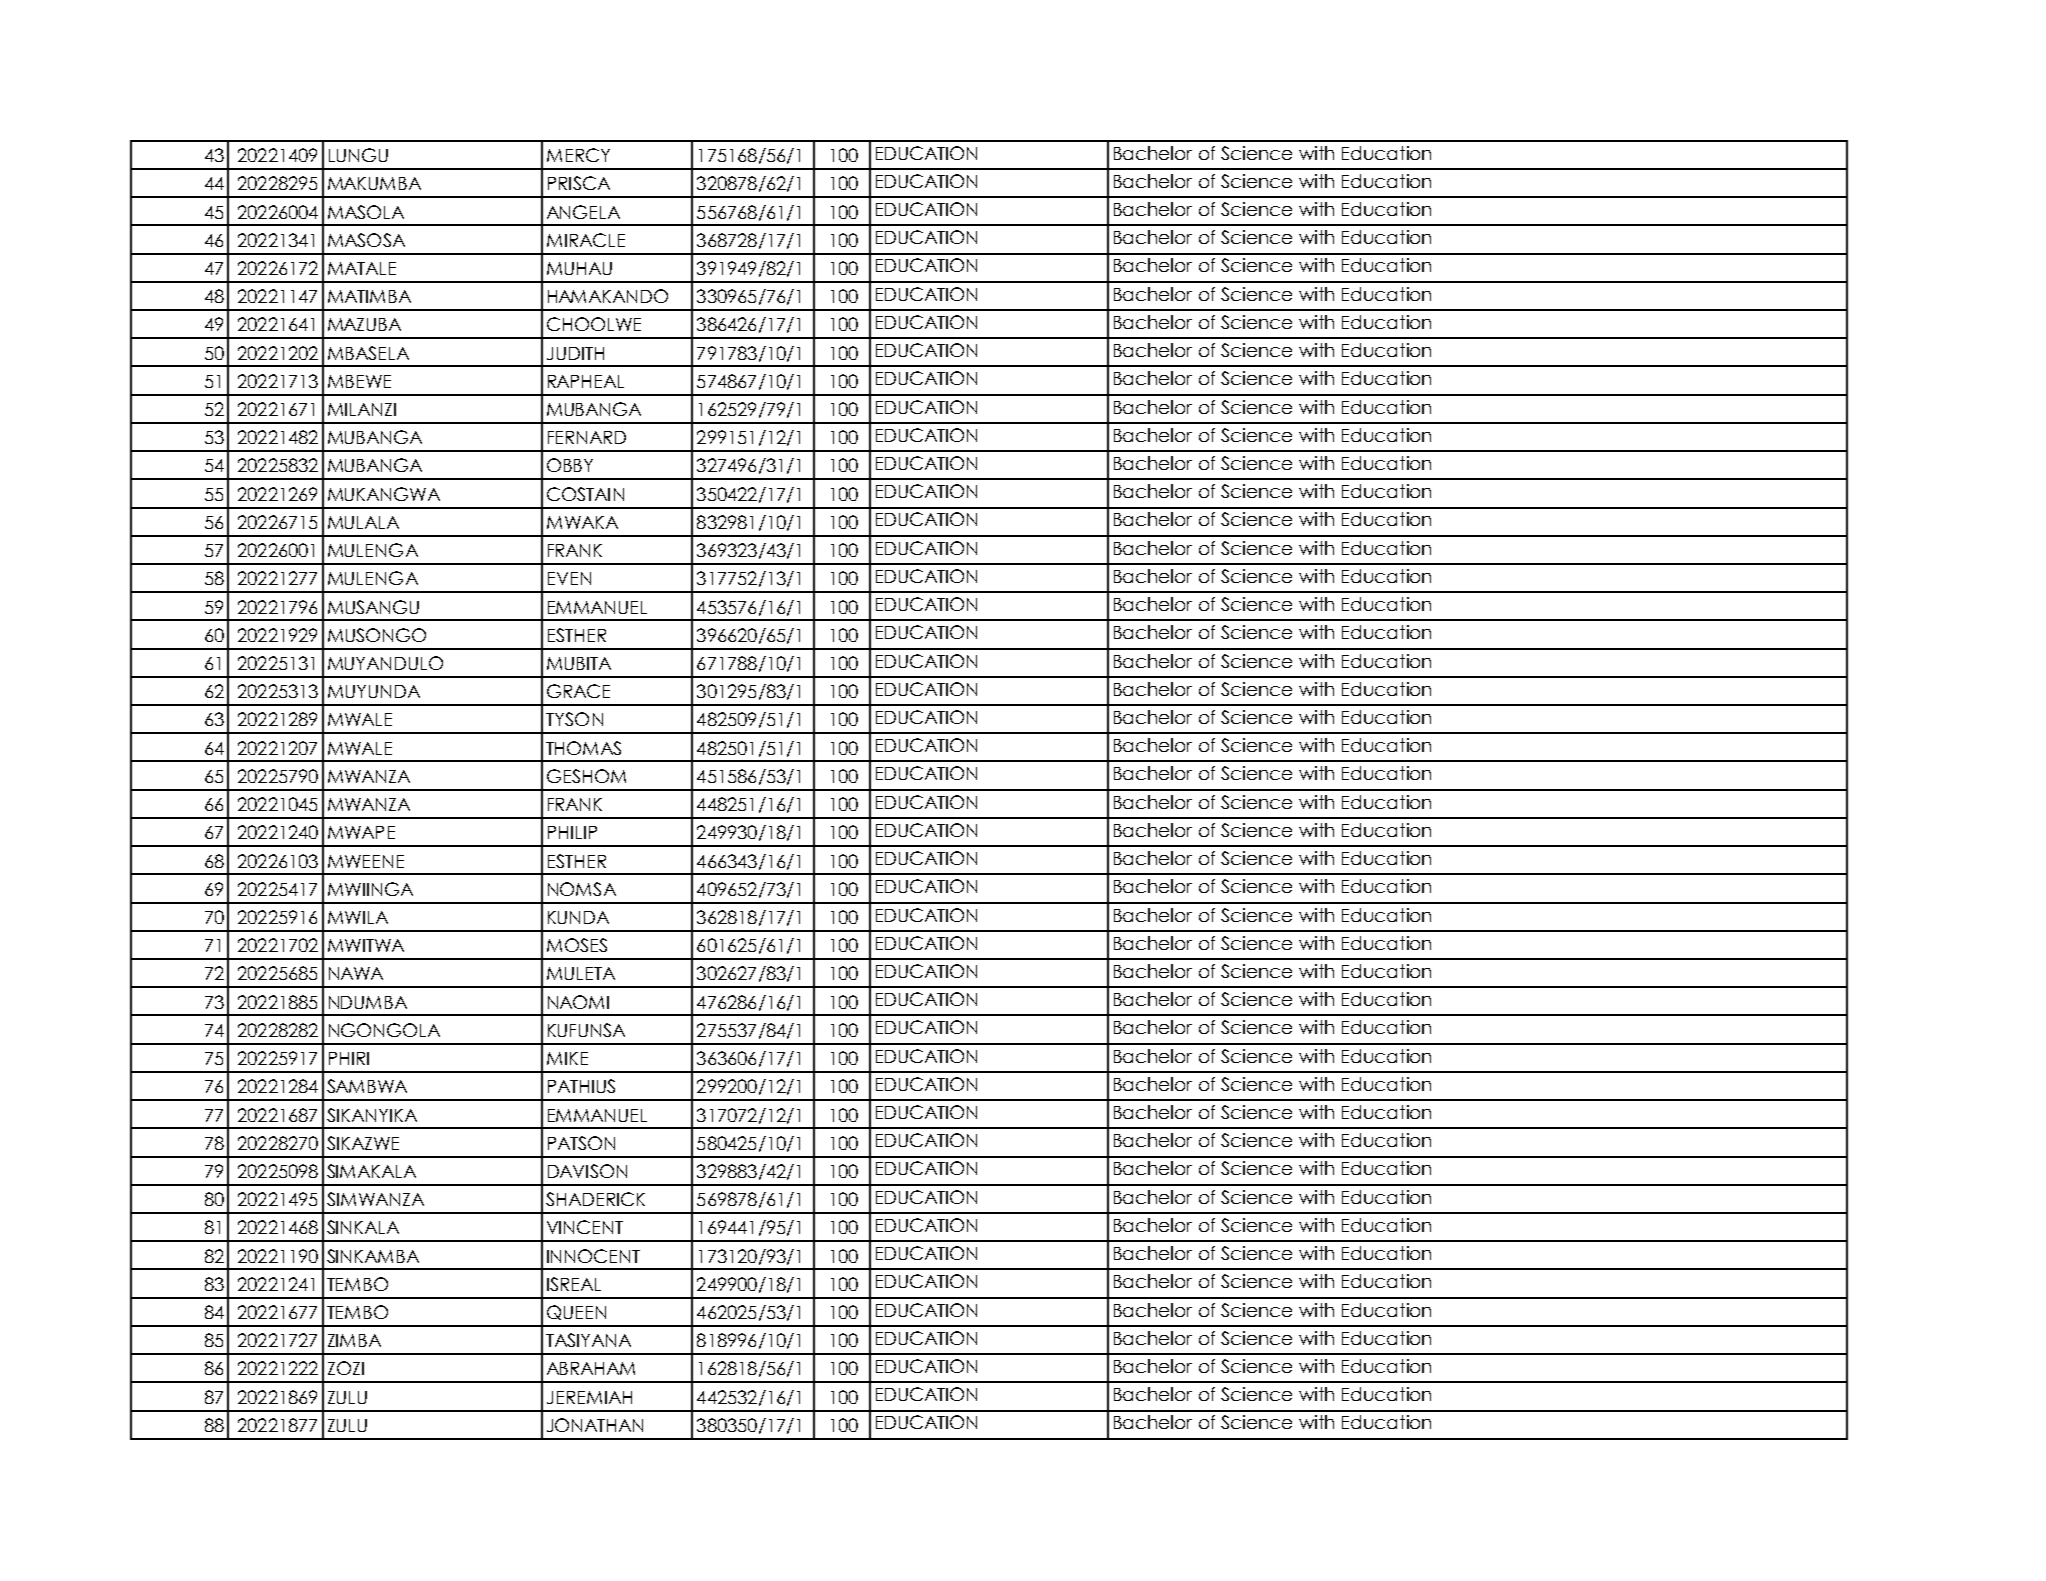 This document has width=2046, height=1581. Describe the element at coordinates (578, 691) in the document. I see `GRACE` at that location.
